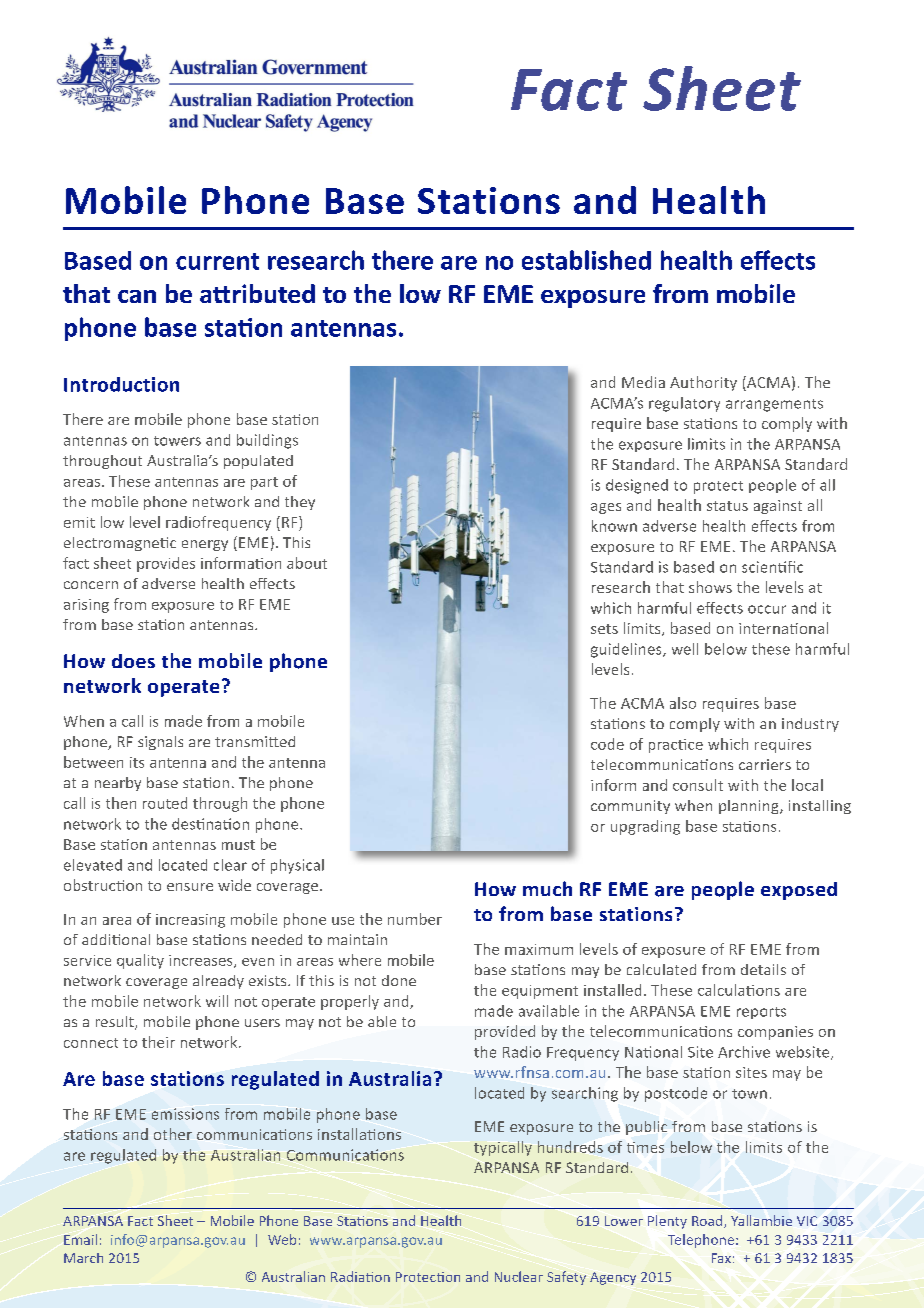 The width and height of the image is (924, 1308). What do you see at coordinates (205, 545) in the image?
I see `energy` at bounding box center [205, 545].
